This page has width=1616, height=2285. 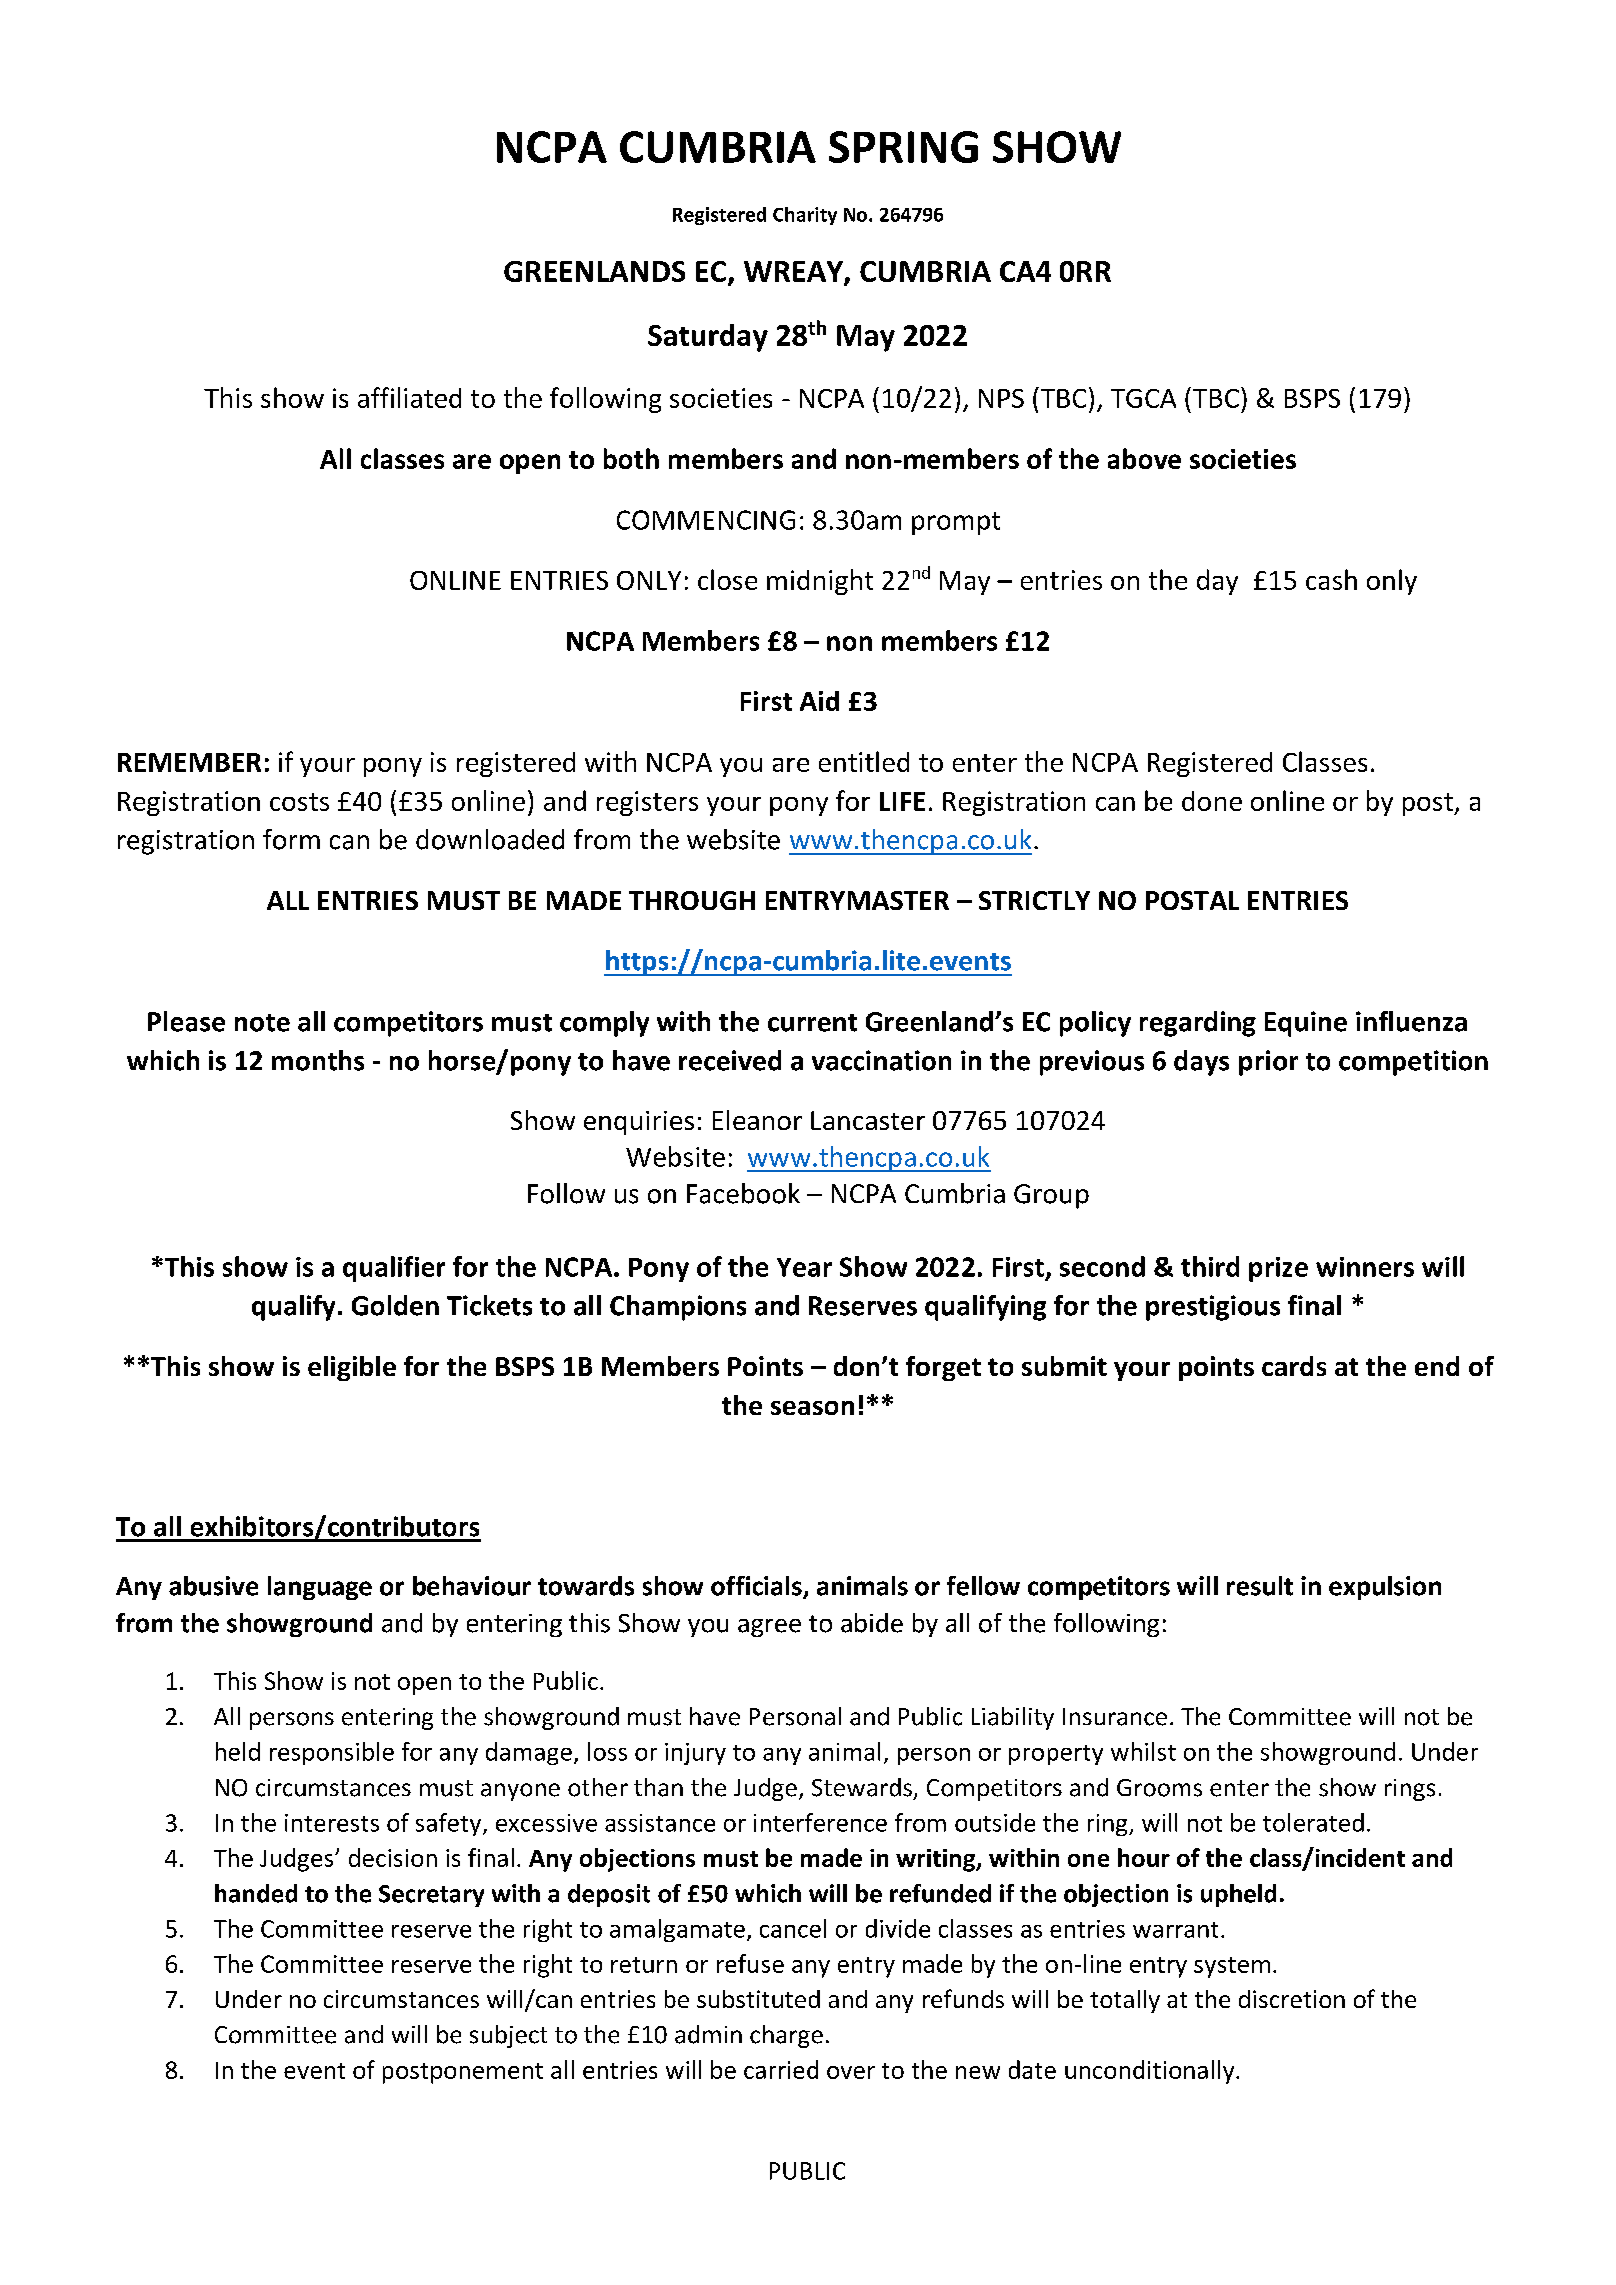 What do you see at coordinates (786, 2036) in the page?
I see `charge` at bounding box center [786, 2036].
